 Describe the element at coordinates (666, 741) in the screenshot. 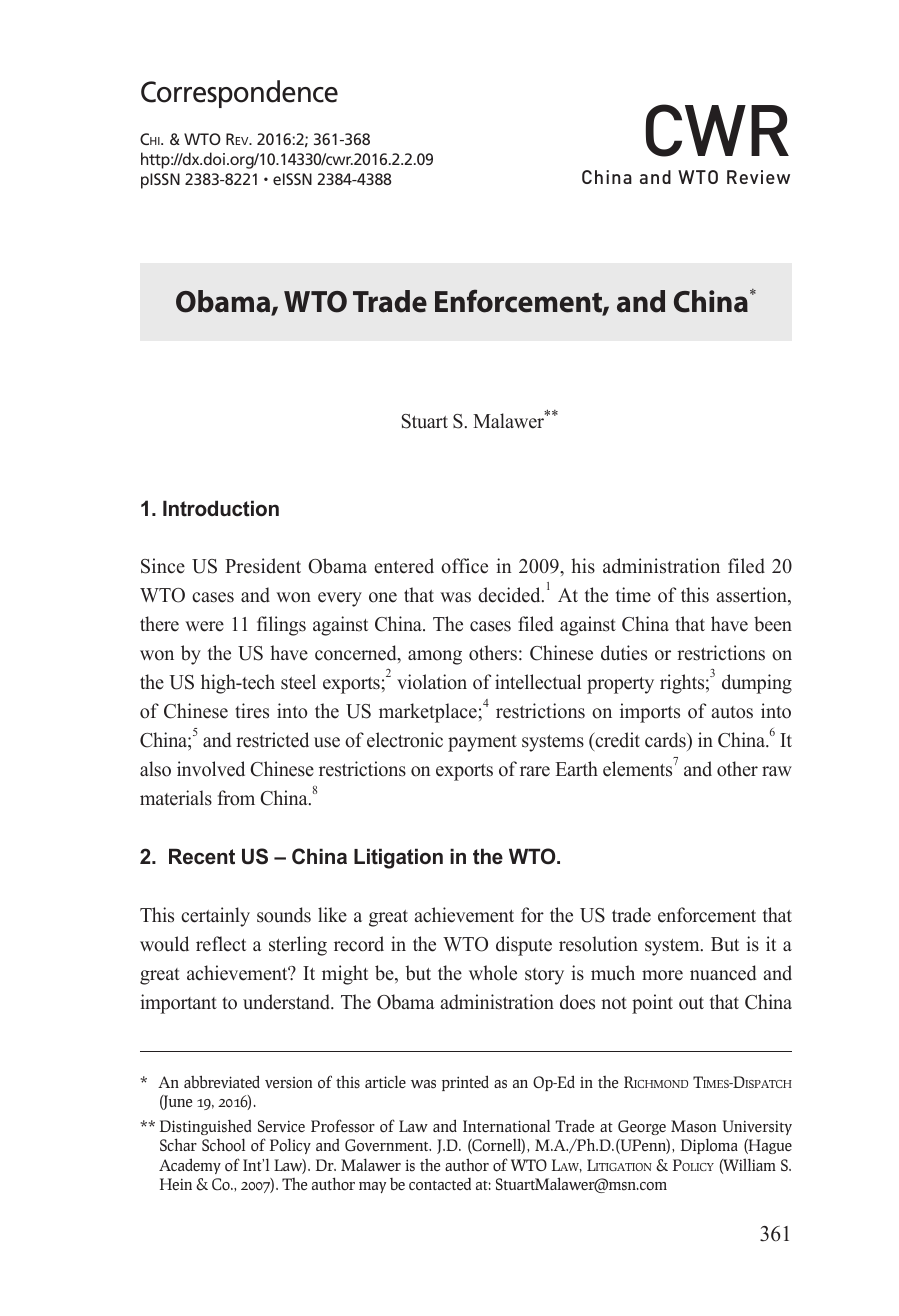

I see `cards` at that location.
